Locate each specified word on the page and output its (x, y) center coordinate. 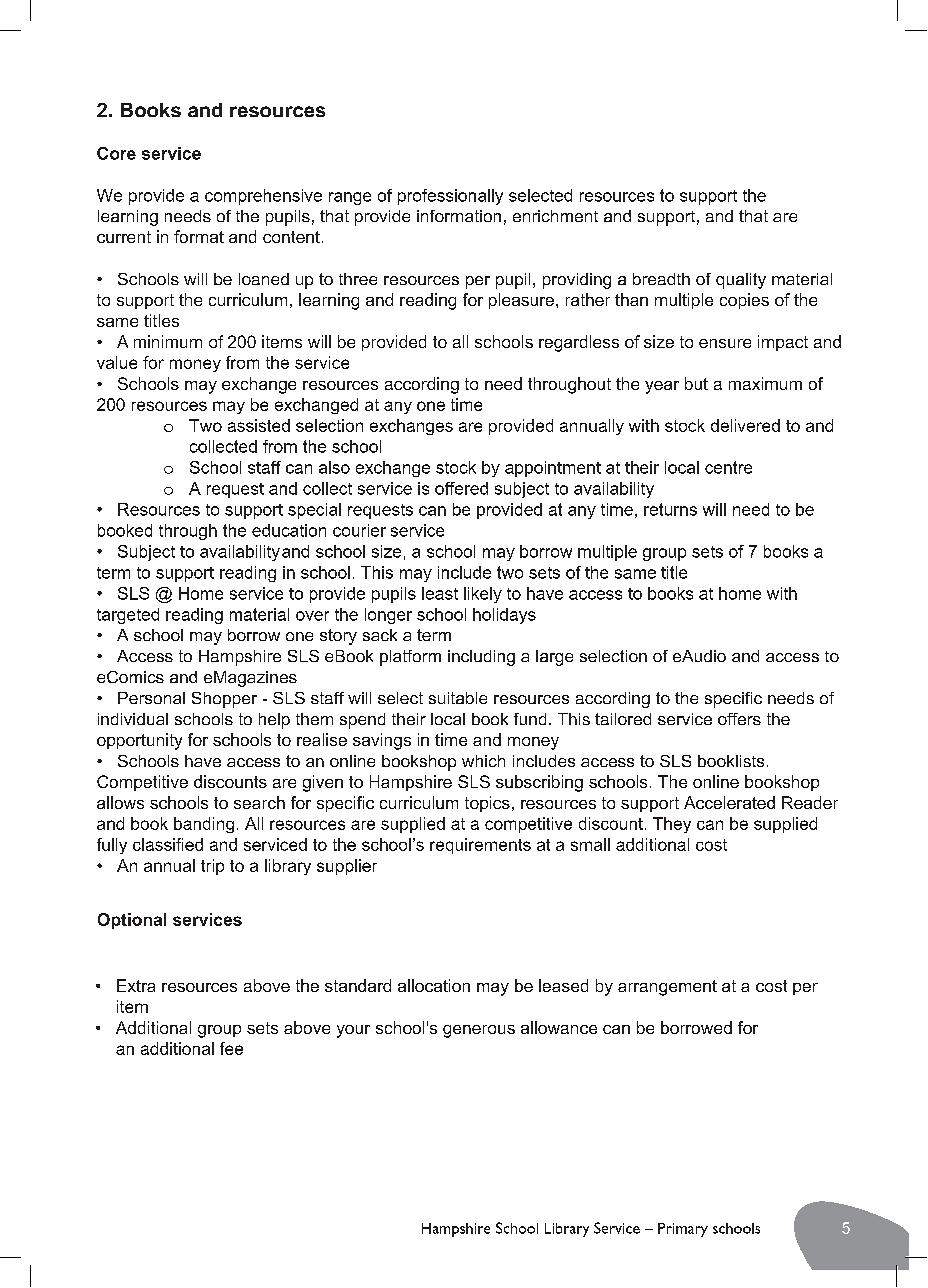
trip (212, 867)
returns (670, 509)
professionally (450, 197)
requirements (480, 846)
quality (741, 281)
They (672, 825)
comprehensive (263, 197)
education (289, 530)
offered (461, 488)
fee (231, 1048)
